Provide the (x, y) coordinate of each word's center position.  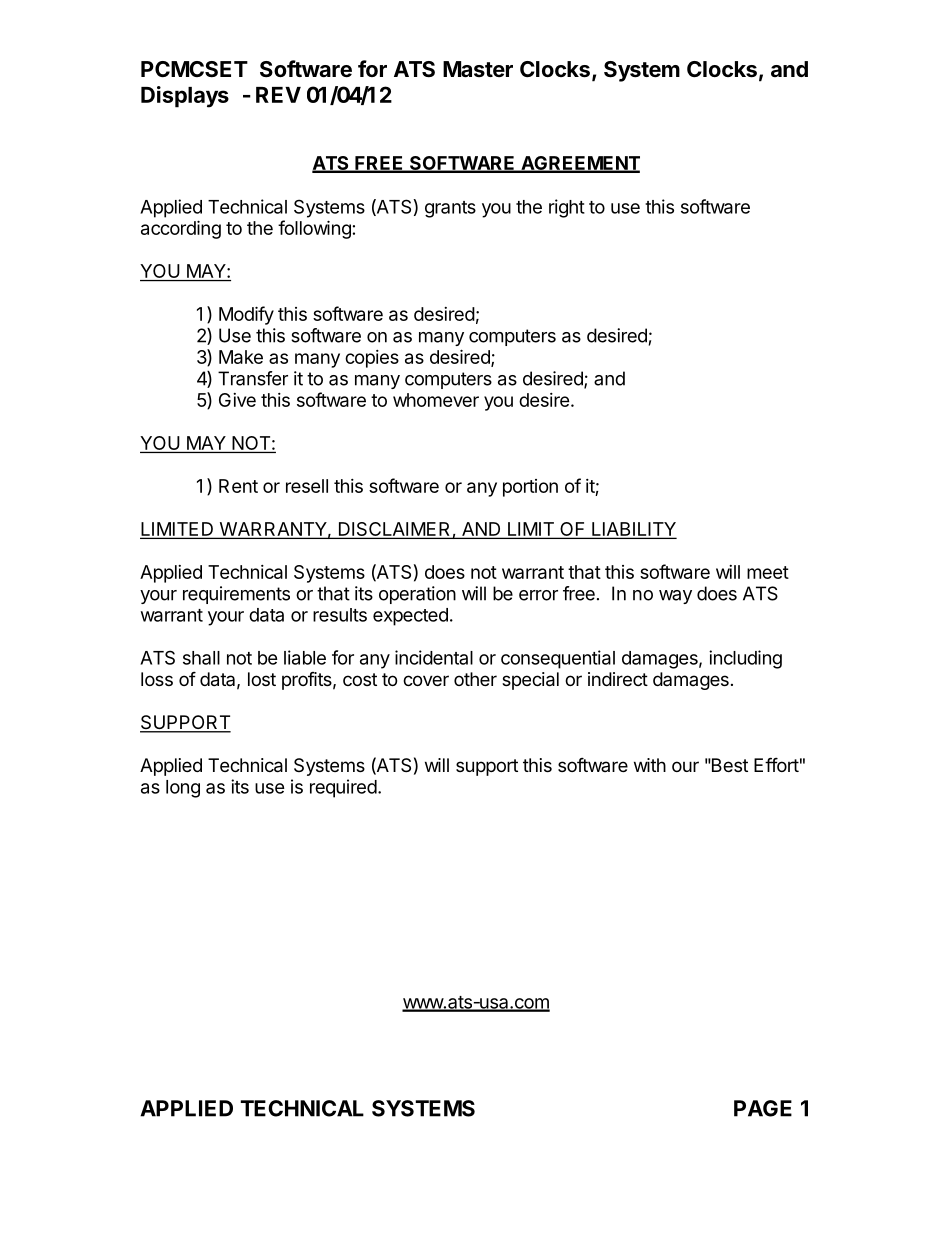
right (567, 208)
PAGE (763, 1108)
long (183, 789)
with (650, 765)
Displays (185, 97)
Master (478, 69)
